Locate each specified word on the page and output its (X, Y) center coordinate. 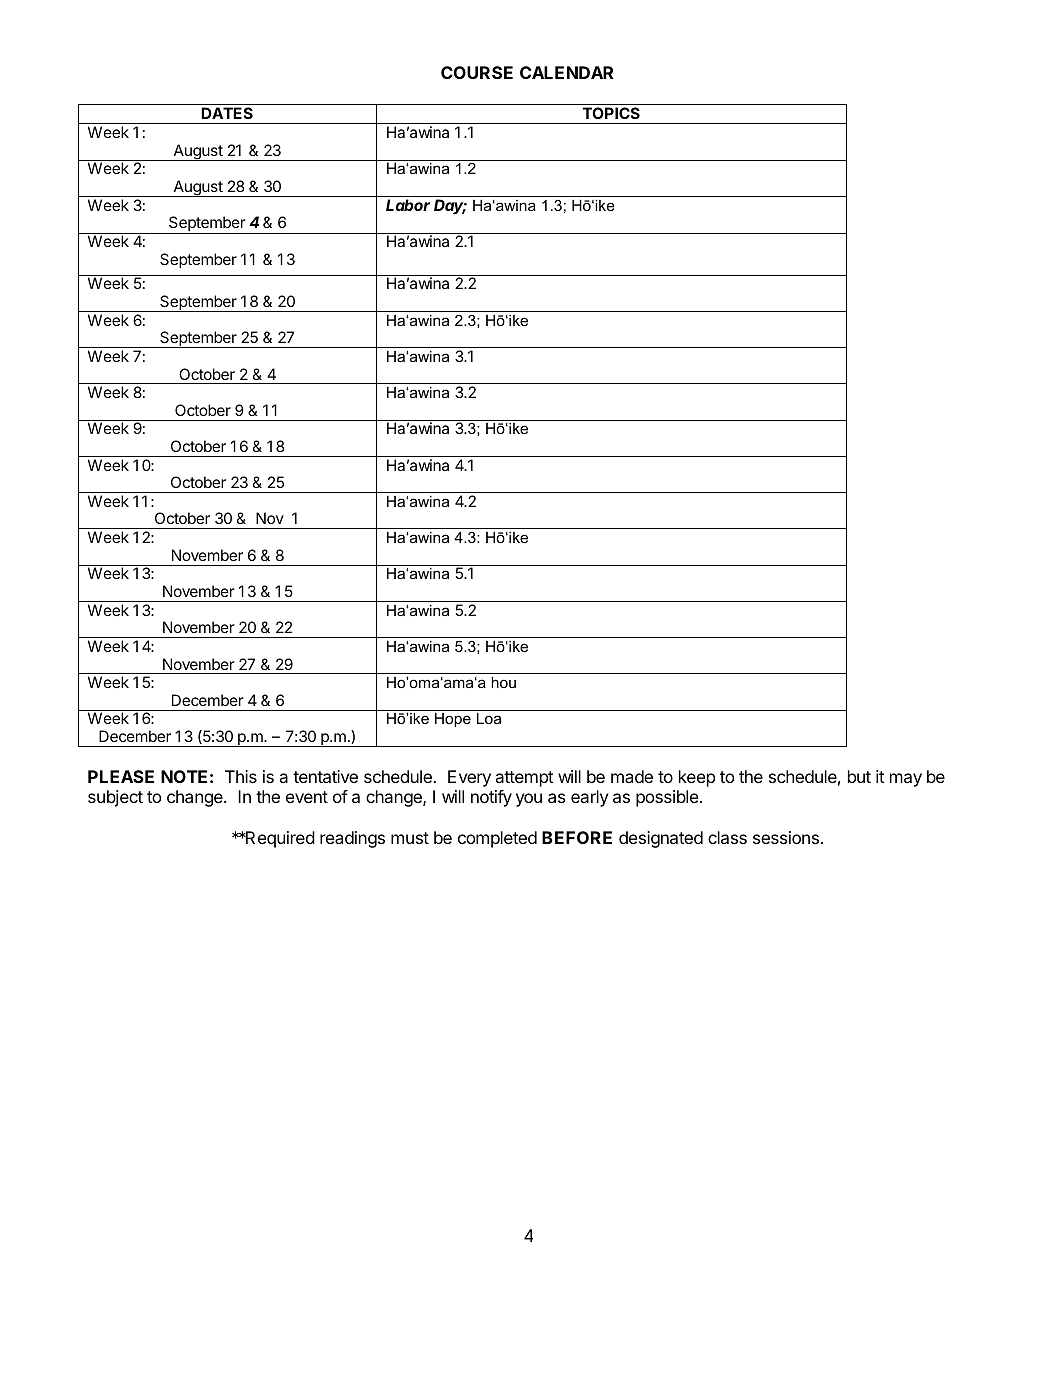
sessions (786, 837)
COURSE (477, 72)
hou (503, 682)
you (529, 800)
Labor (408, 205)
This (241, 776)
